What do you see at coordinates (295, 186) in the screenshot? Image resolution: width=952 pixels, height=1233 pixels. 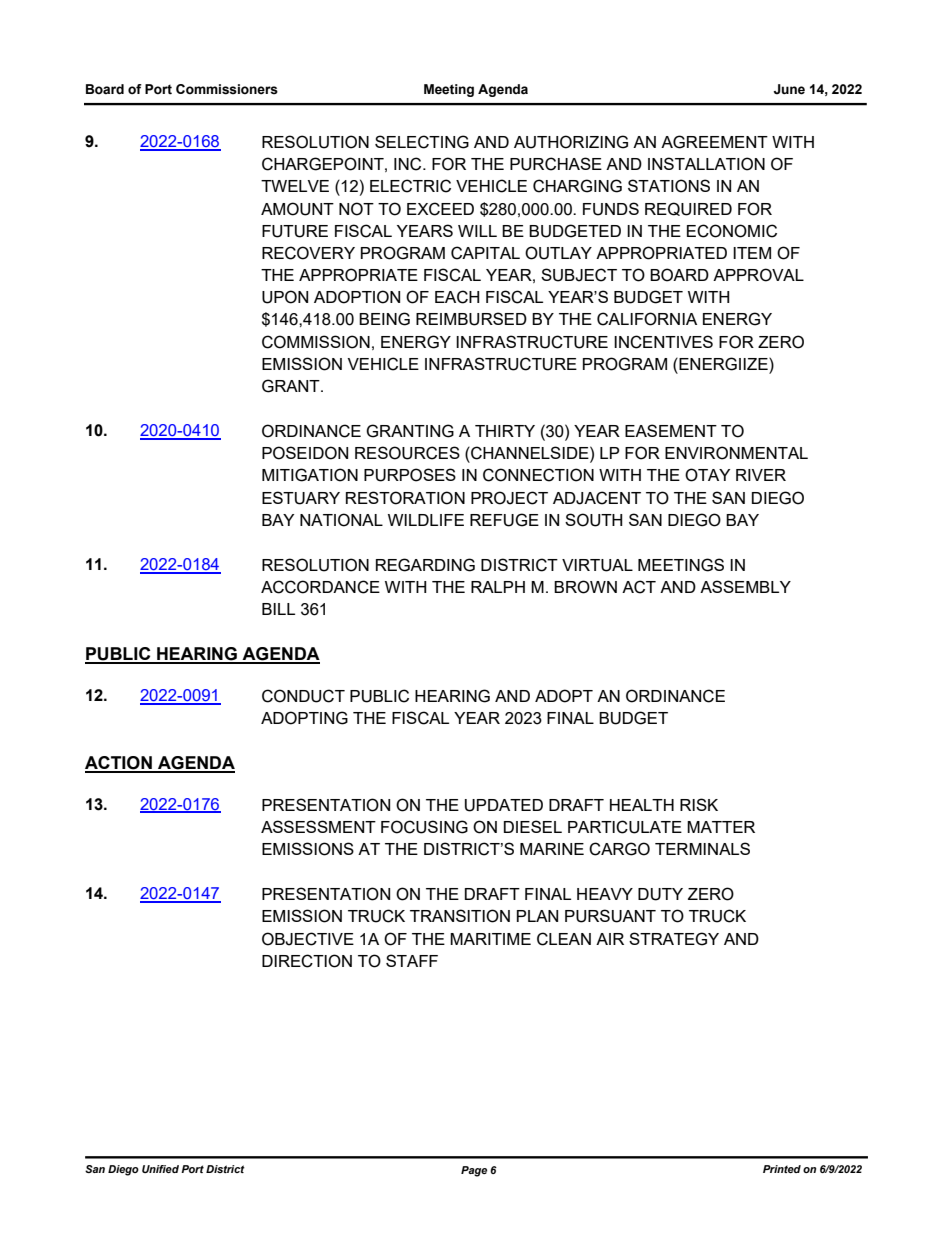 I see `TWELVE` at bounding box center [295, 186].
